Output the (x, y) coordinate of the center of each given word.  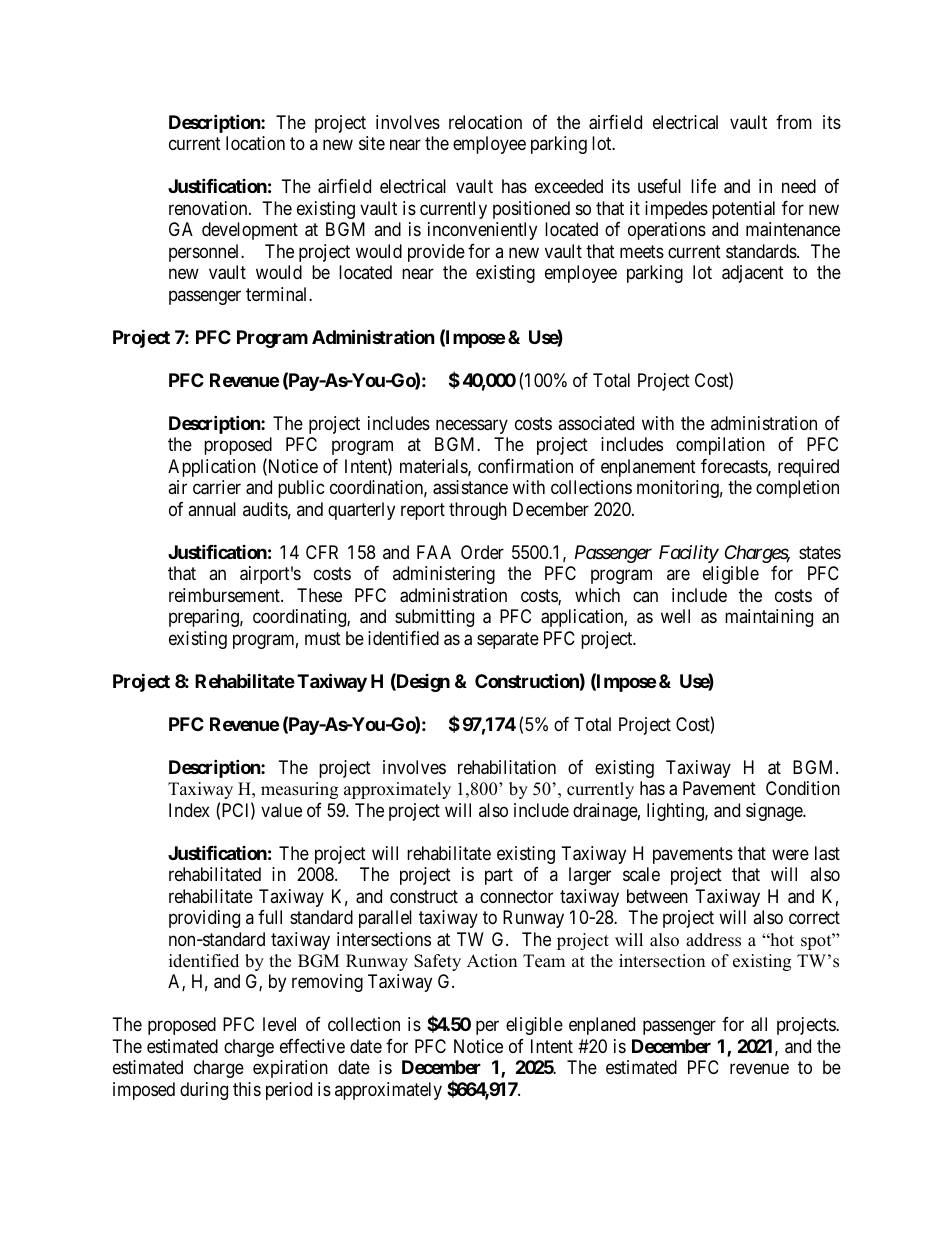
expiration (290, 1069)
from (794, 122)
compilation (720, 446)
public (301, 489)
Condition (803, 788)
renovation (209, 208)
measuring (299, 790)
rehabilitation (507, 767)
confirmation (525, 466)
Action (492, 961)
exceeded (569, 186)
